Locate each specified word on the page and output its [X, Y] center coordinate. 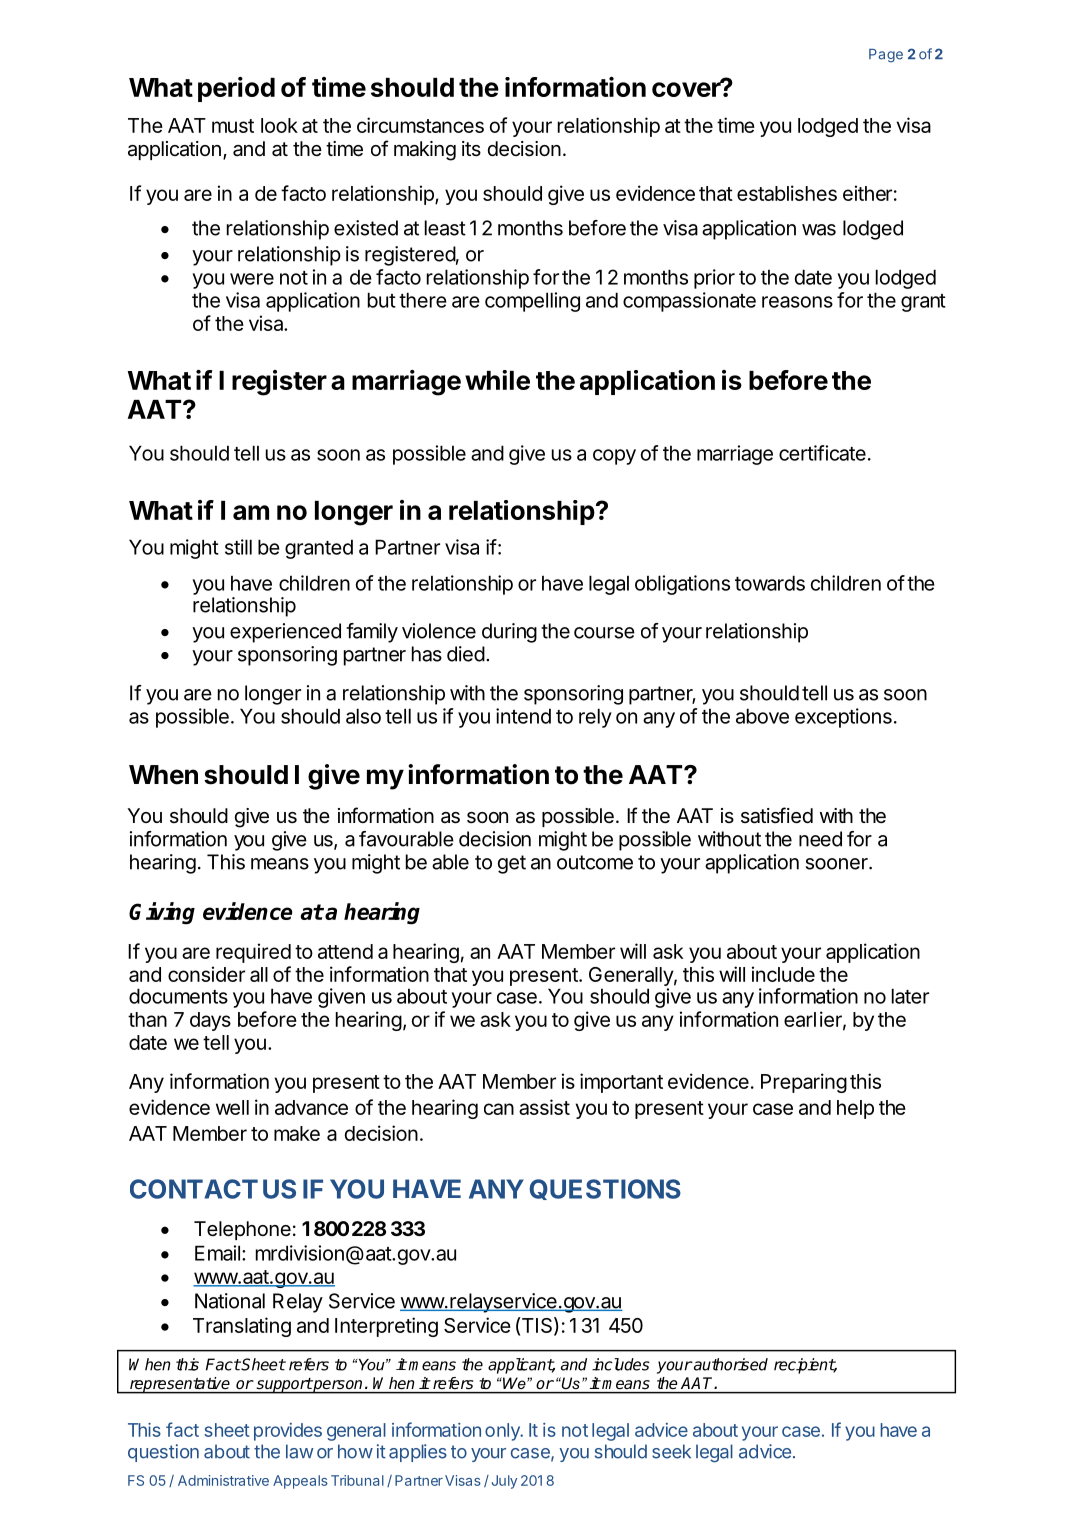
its [471, 148]
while [497, 380]
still [238, 547]
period [236, 89]
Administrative [223, 1480]
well [232, 1107]
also [363, 716]
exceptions [843, 718]
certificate [822, 453]
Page [886, 56]
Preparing [804, 1083]
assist [544, 1107]
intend [523, 716]
